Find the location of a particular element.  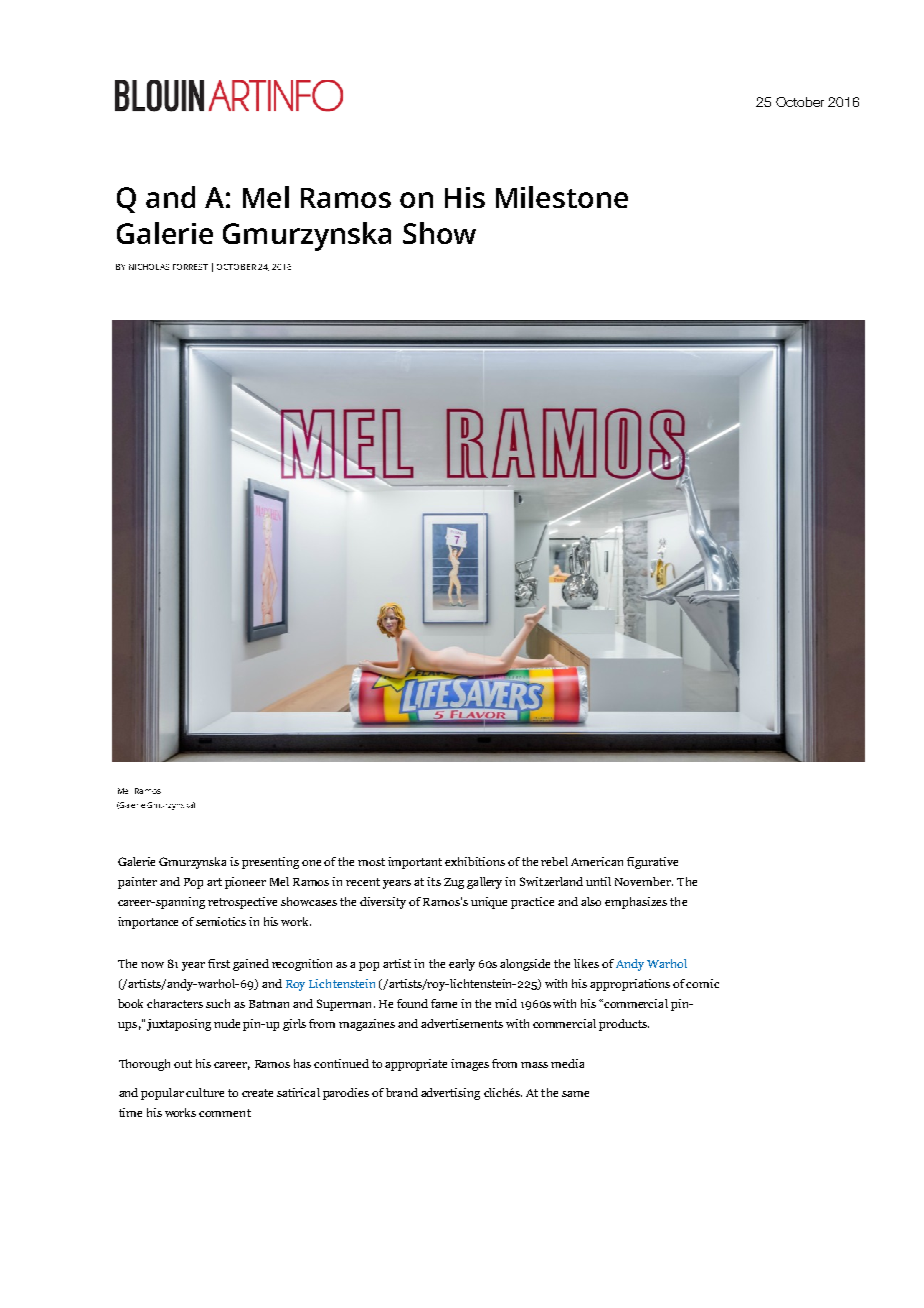

culture is located at coordinates (205, 1092).
